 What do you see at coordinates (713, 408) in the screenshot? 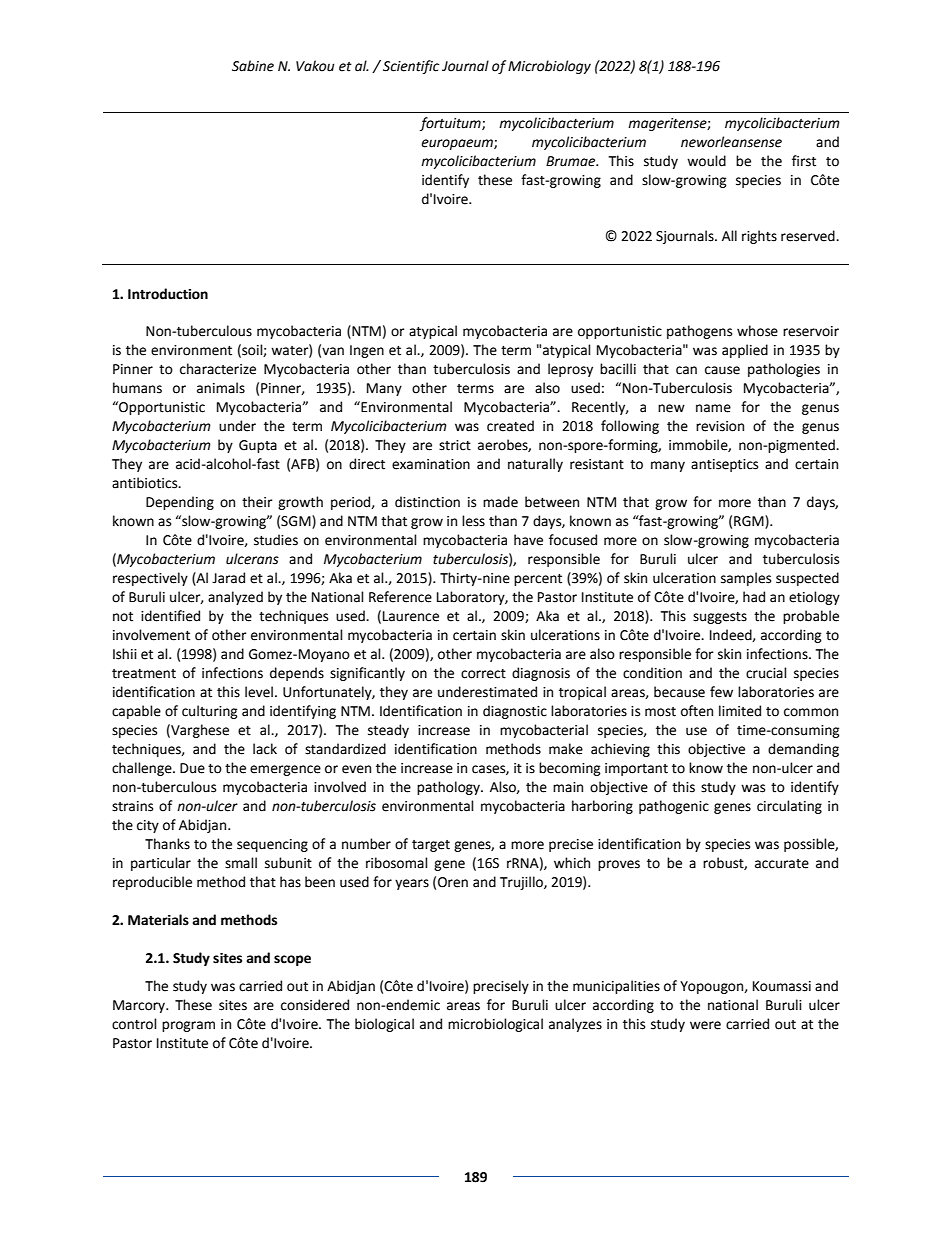
I see `name` at bounding box center [713, 408].
